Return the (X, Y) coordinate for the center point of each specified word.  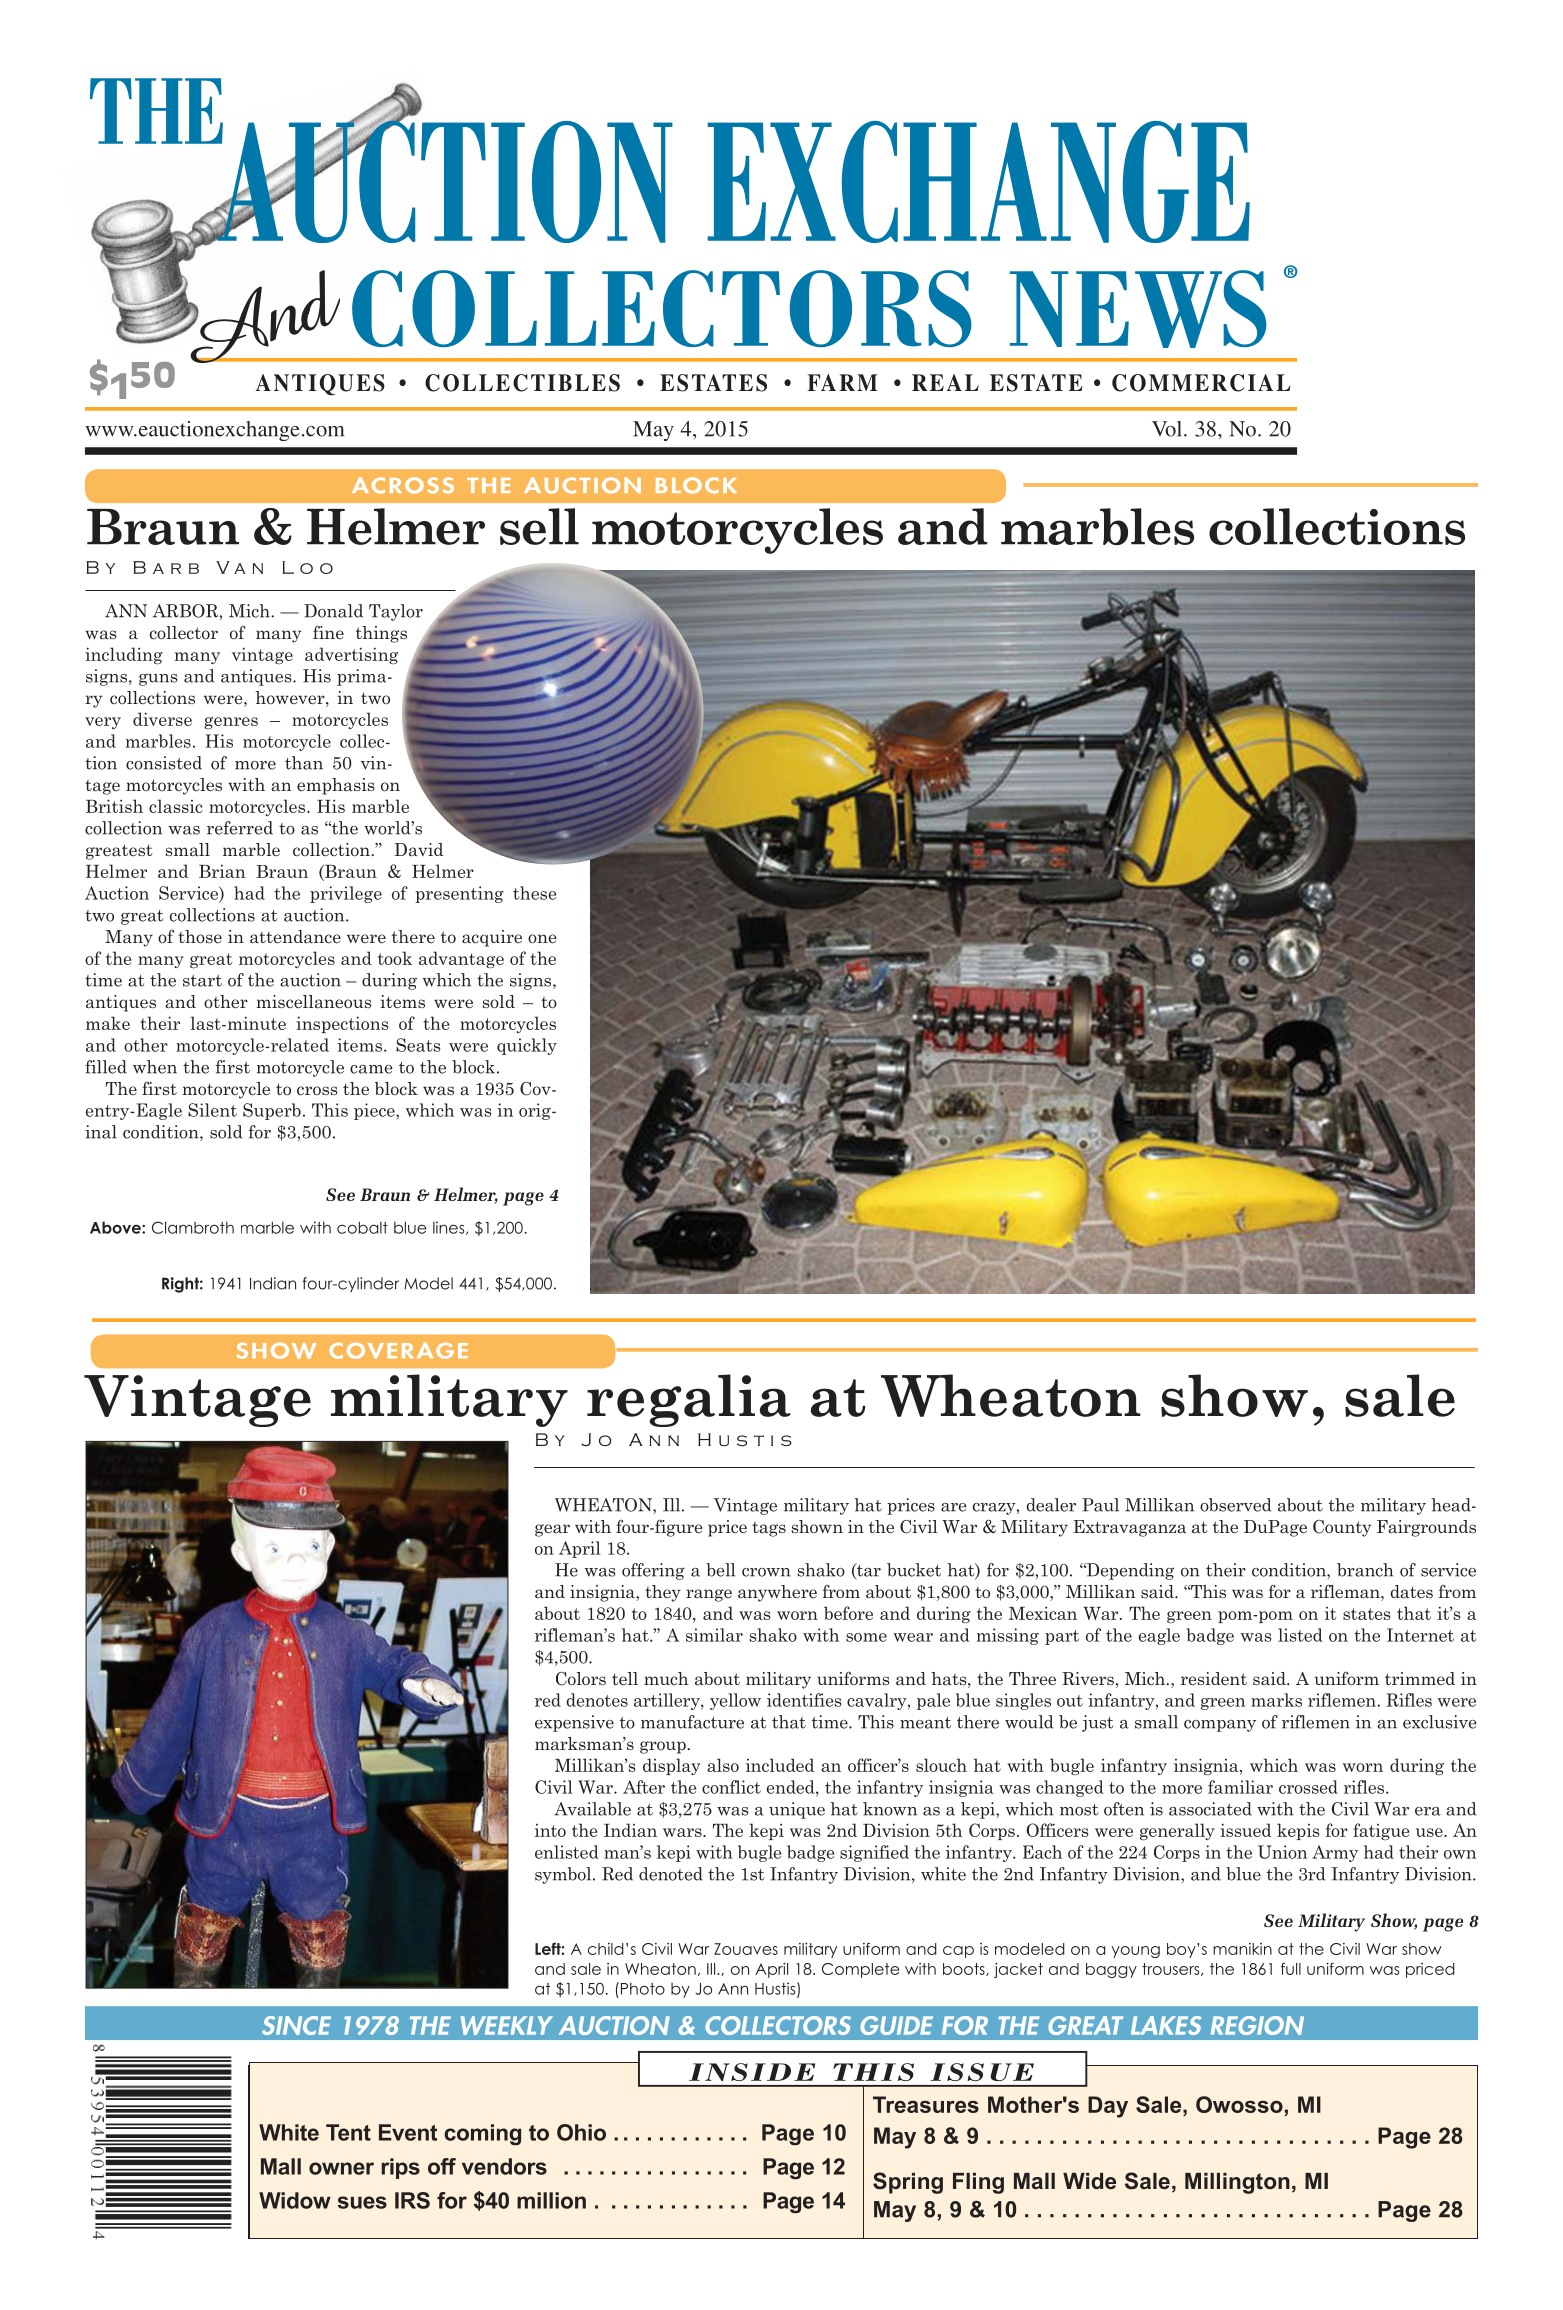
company (1220, 1726)
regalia (689, 1400)
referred (240, 828)
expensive (574, 1723)
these (534, 893)
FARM (842, 382)
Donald (333, 611)
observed (1235, 1505)
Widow (295, 2200)
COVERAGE (398, 1351)
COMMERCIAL (1201, 383)
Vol (1168, 429)
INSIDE (752, 2072)
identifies (804, 1700)
